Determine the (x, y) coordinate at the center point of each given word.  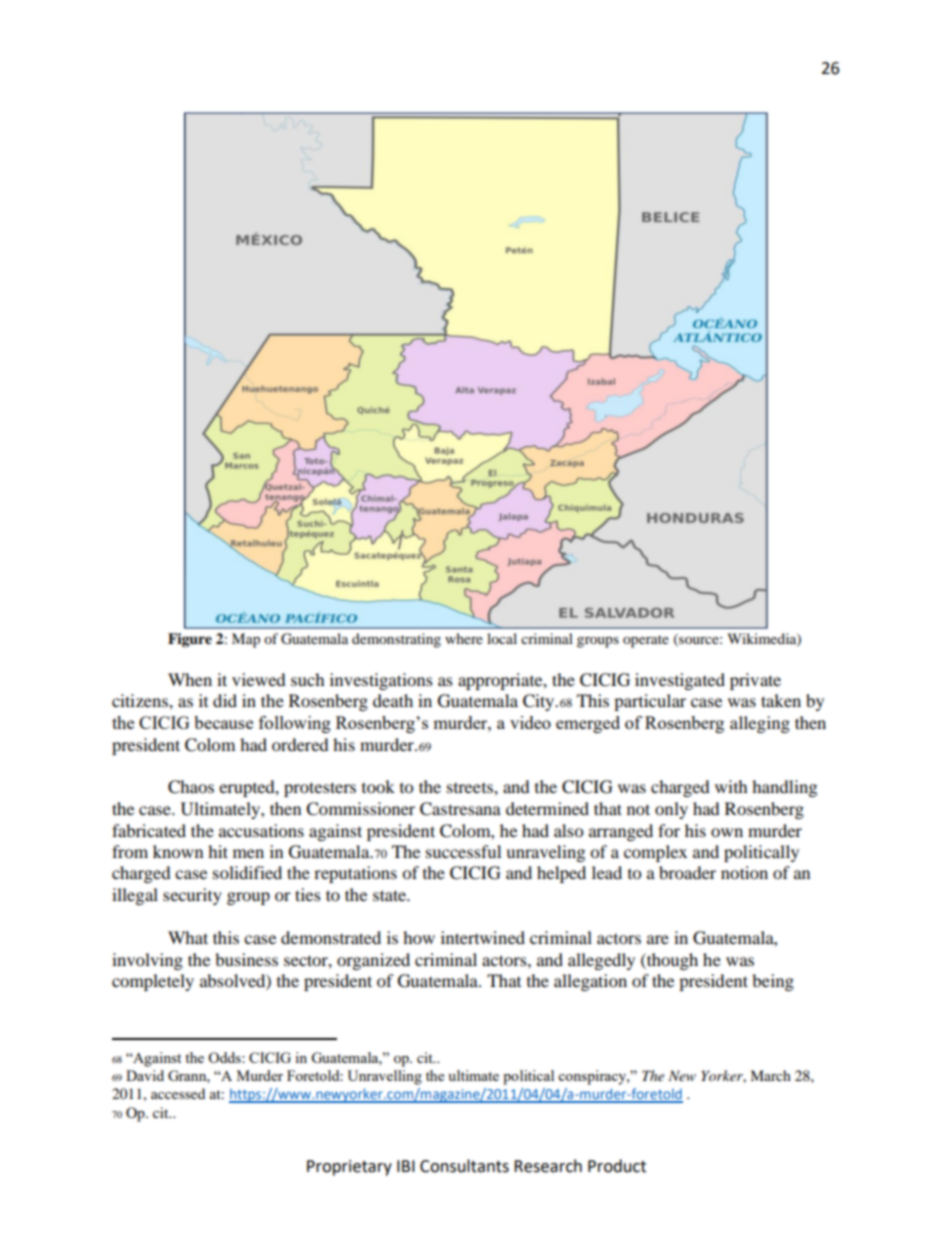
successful (463, 851)
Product (617, 1166)
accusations (261, 830)
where (464, 638)
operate (646, 641)
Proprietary (349, 1168)
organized (373, 961)
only (671, 810)
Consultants (464, 1166)
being (773, 982)
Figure (190, 640)
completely (153, 982)
